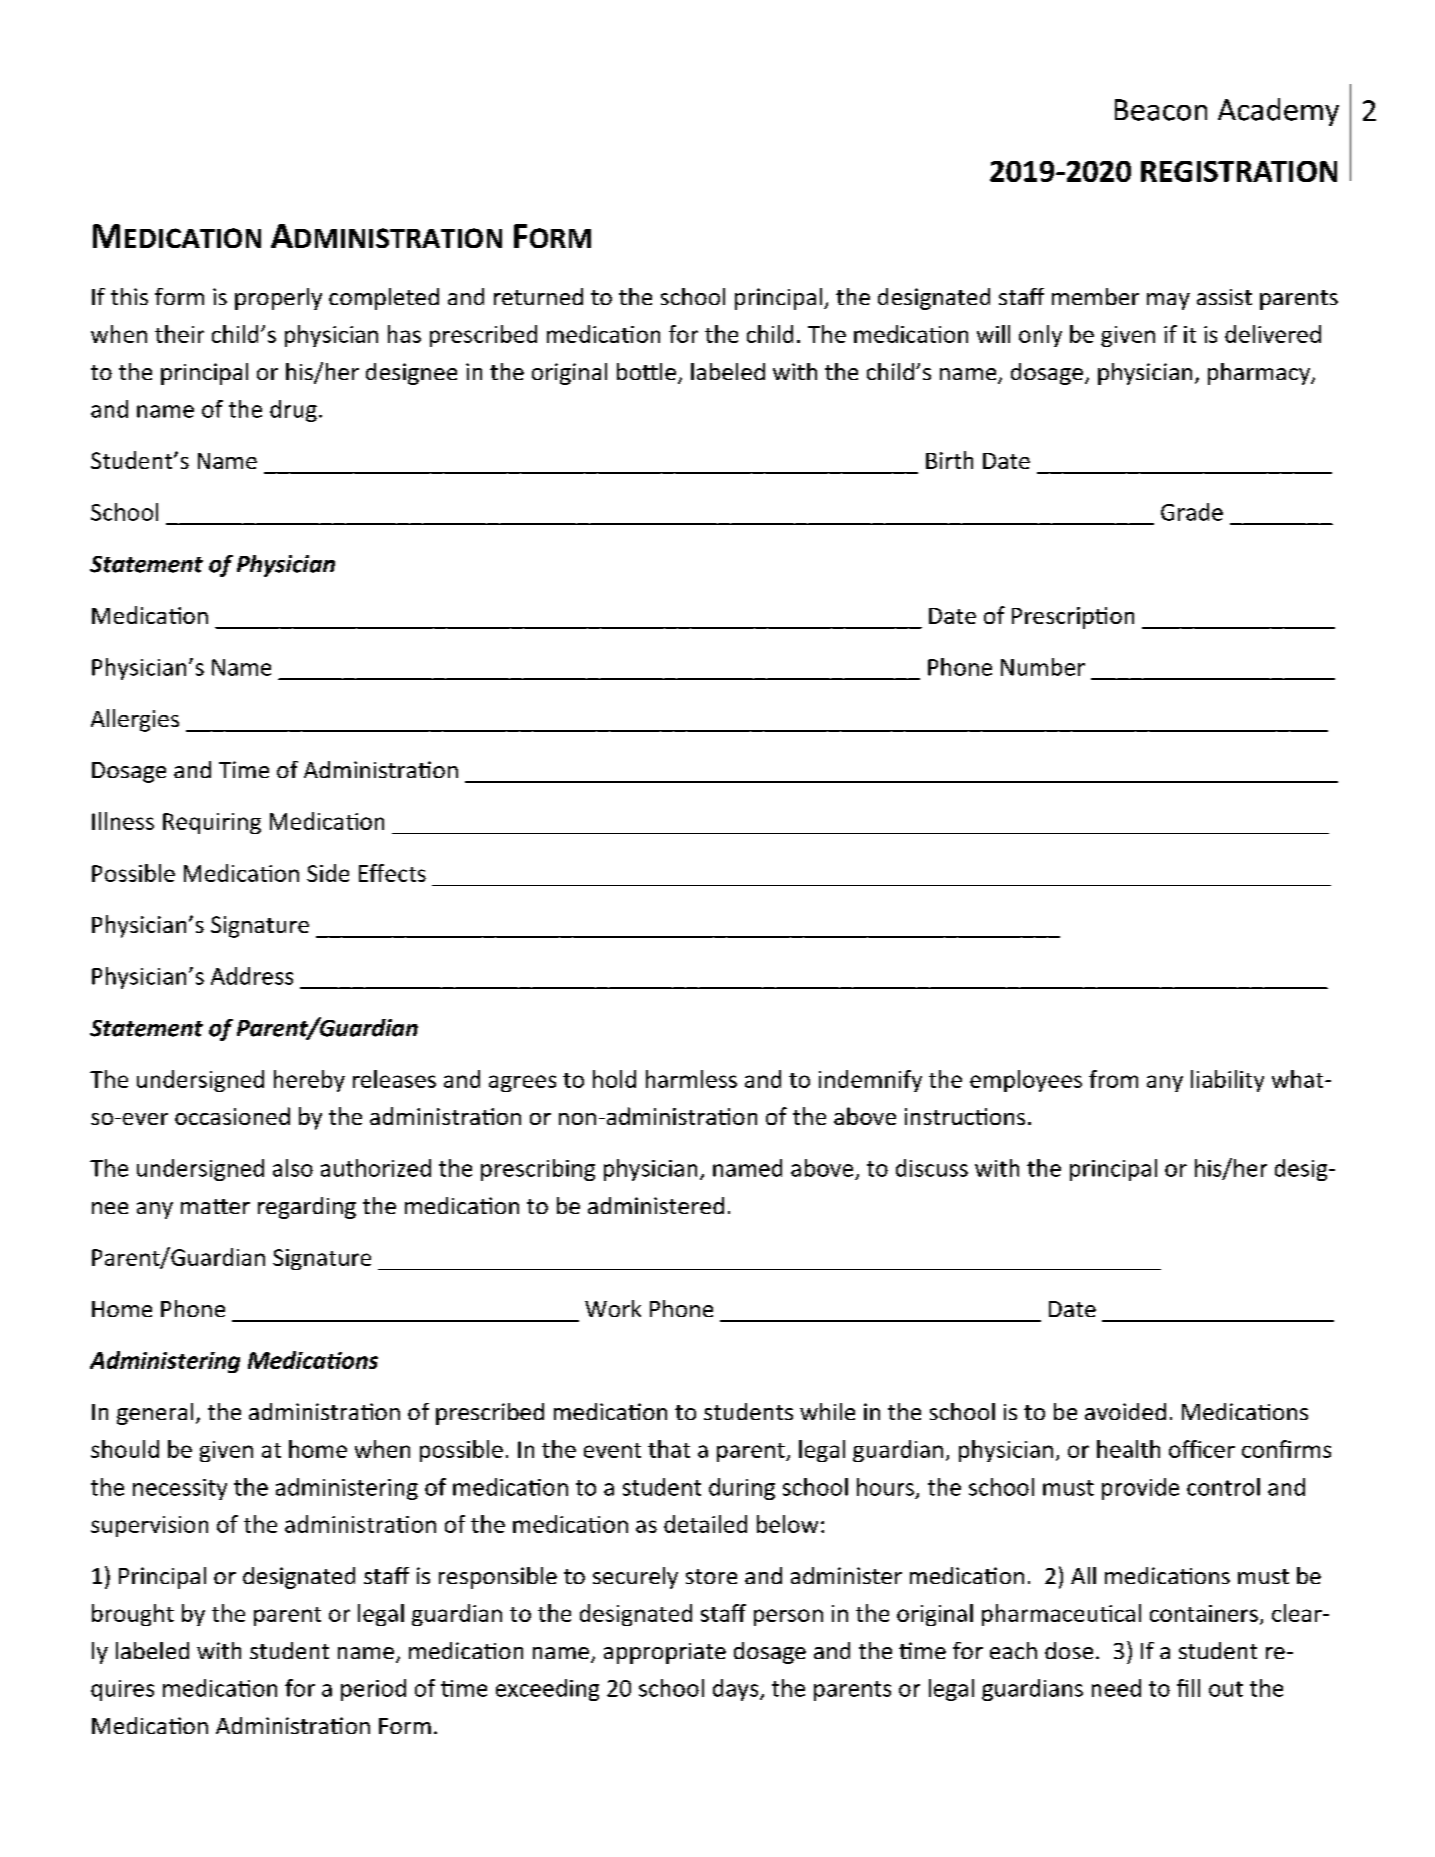 The image size is (1435, 1857). Describe the element at coordinates (278, 299) in the screenshot. I see `properly` at that location.
